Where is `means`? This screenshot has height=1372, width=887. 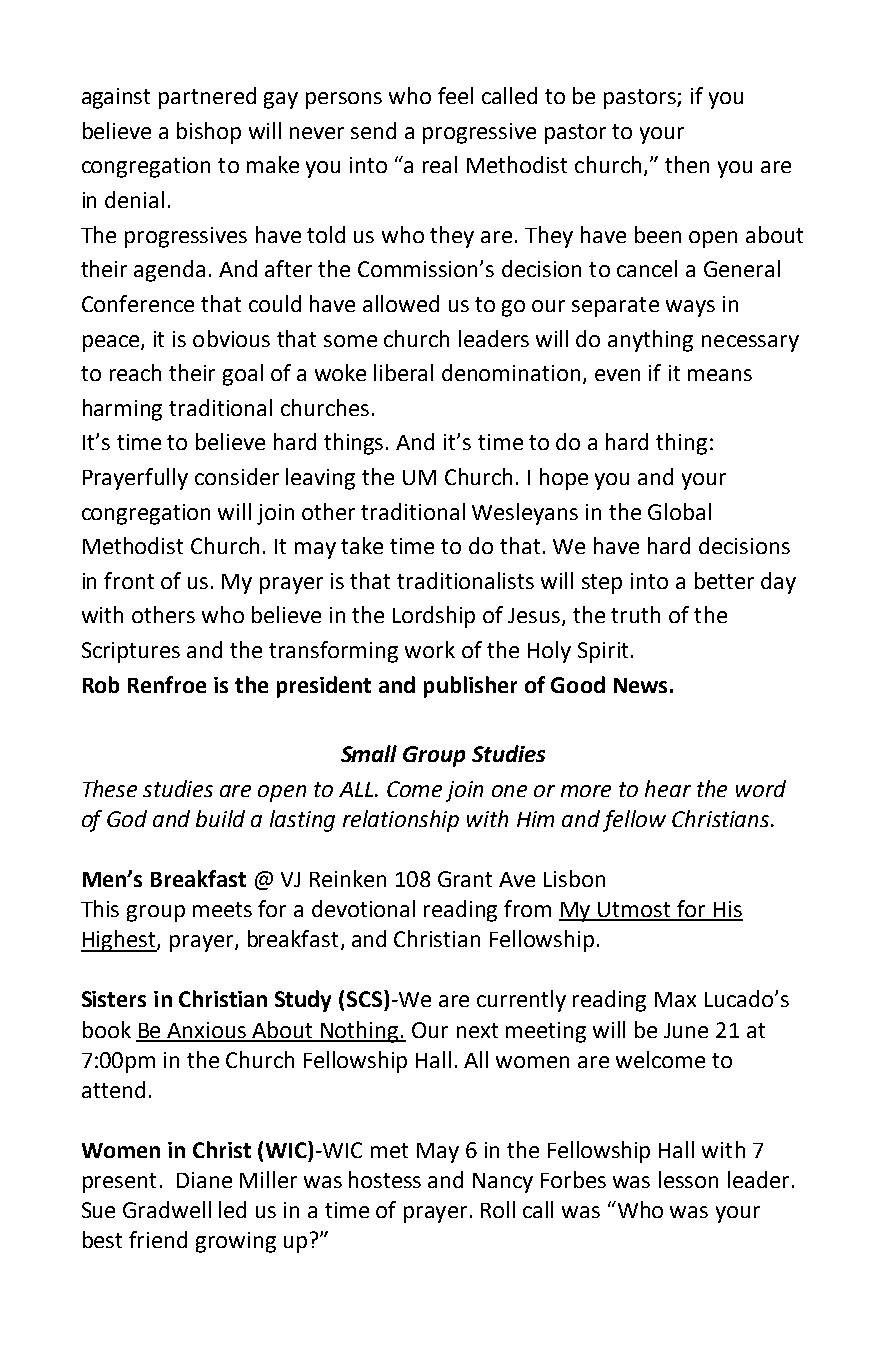 means is located at coordinates (720, 375).
